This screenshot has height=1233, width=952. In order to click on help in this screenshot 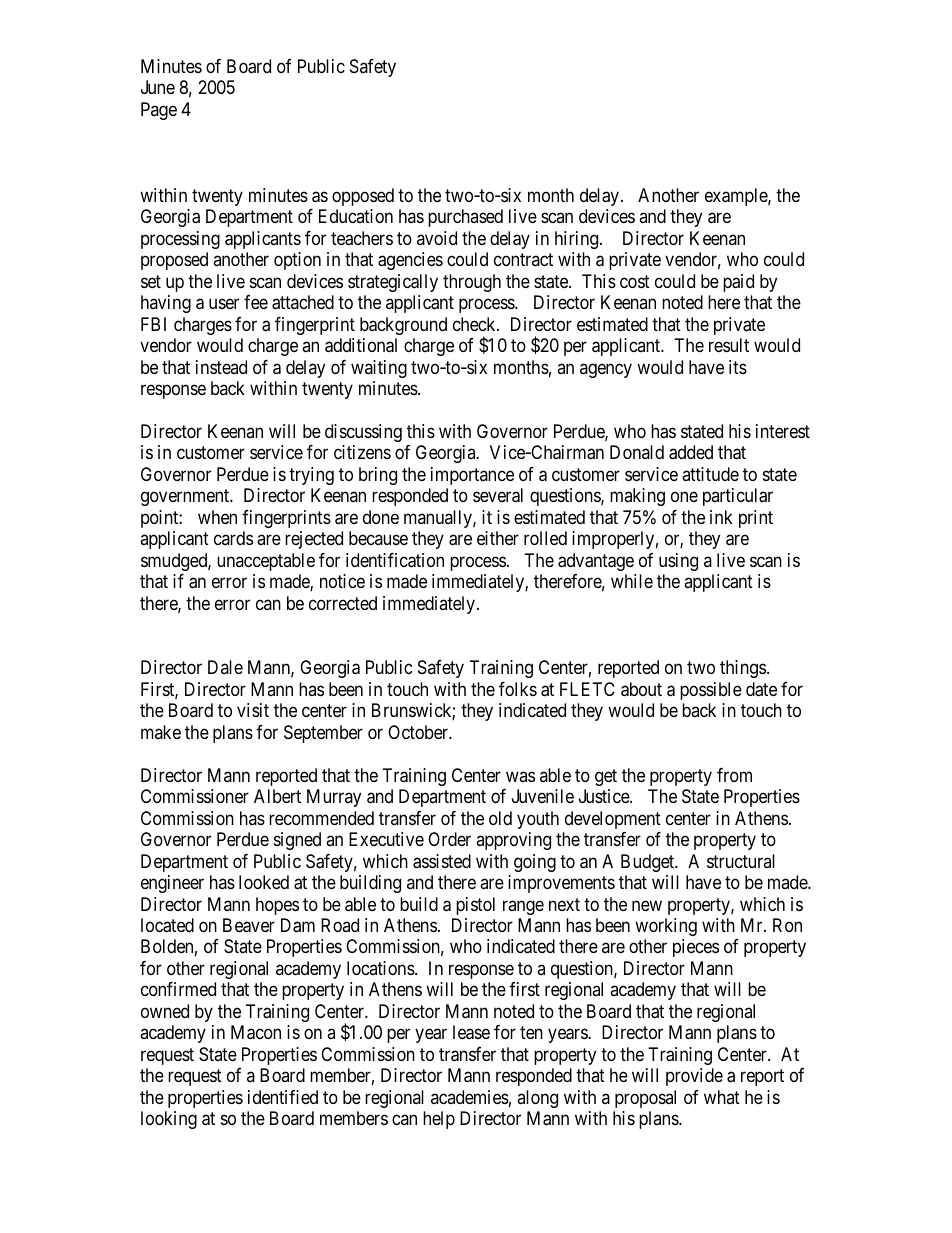, I will do `click(439, 1120)`.
